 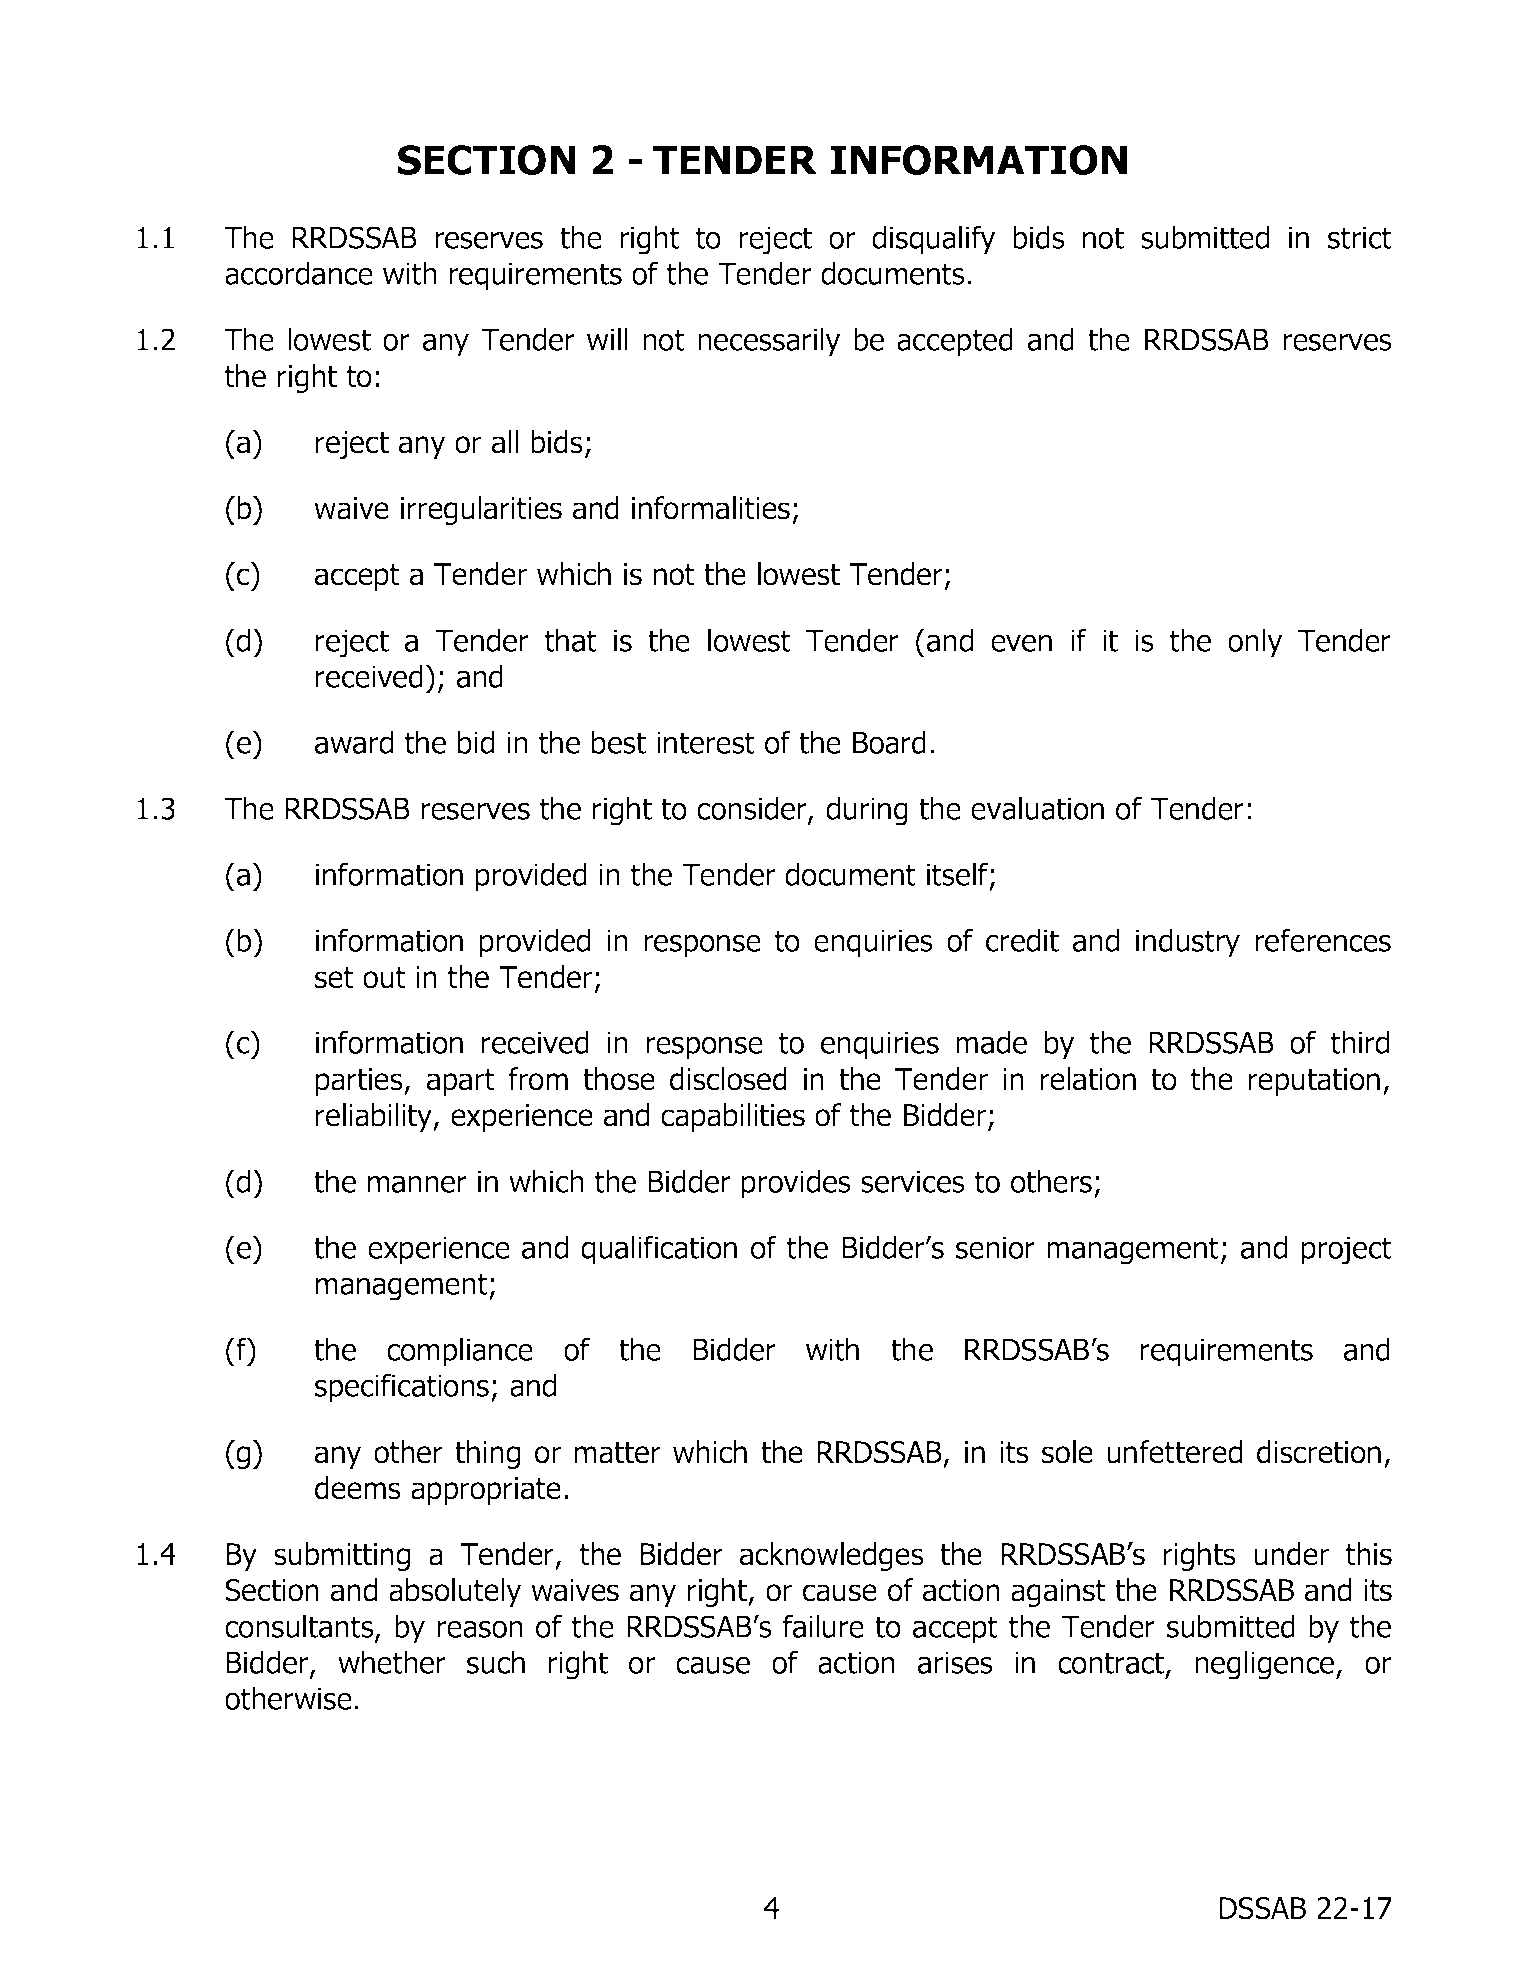 What do you see at coordinates (455, 1592) in the screenshot?
I see `absolutely` at bounding box center [455, 1592].
